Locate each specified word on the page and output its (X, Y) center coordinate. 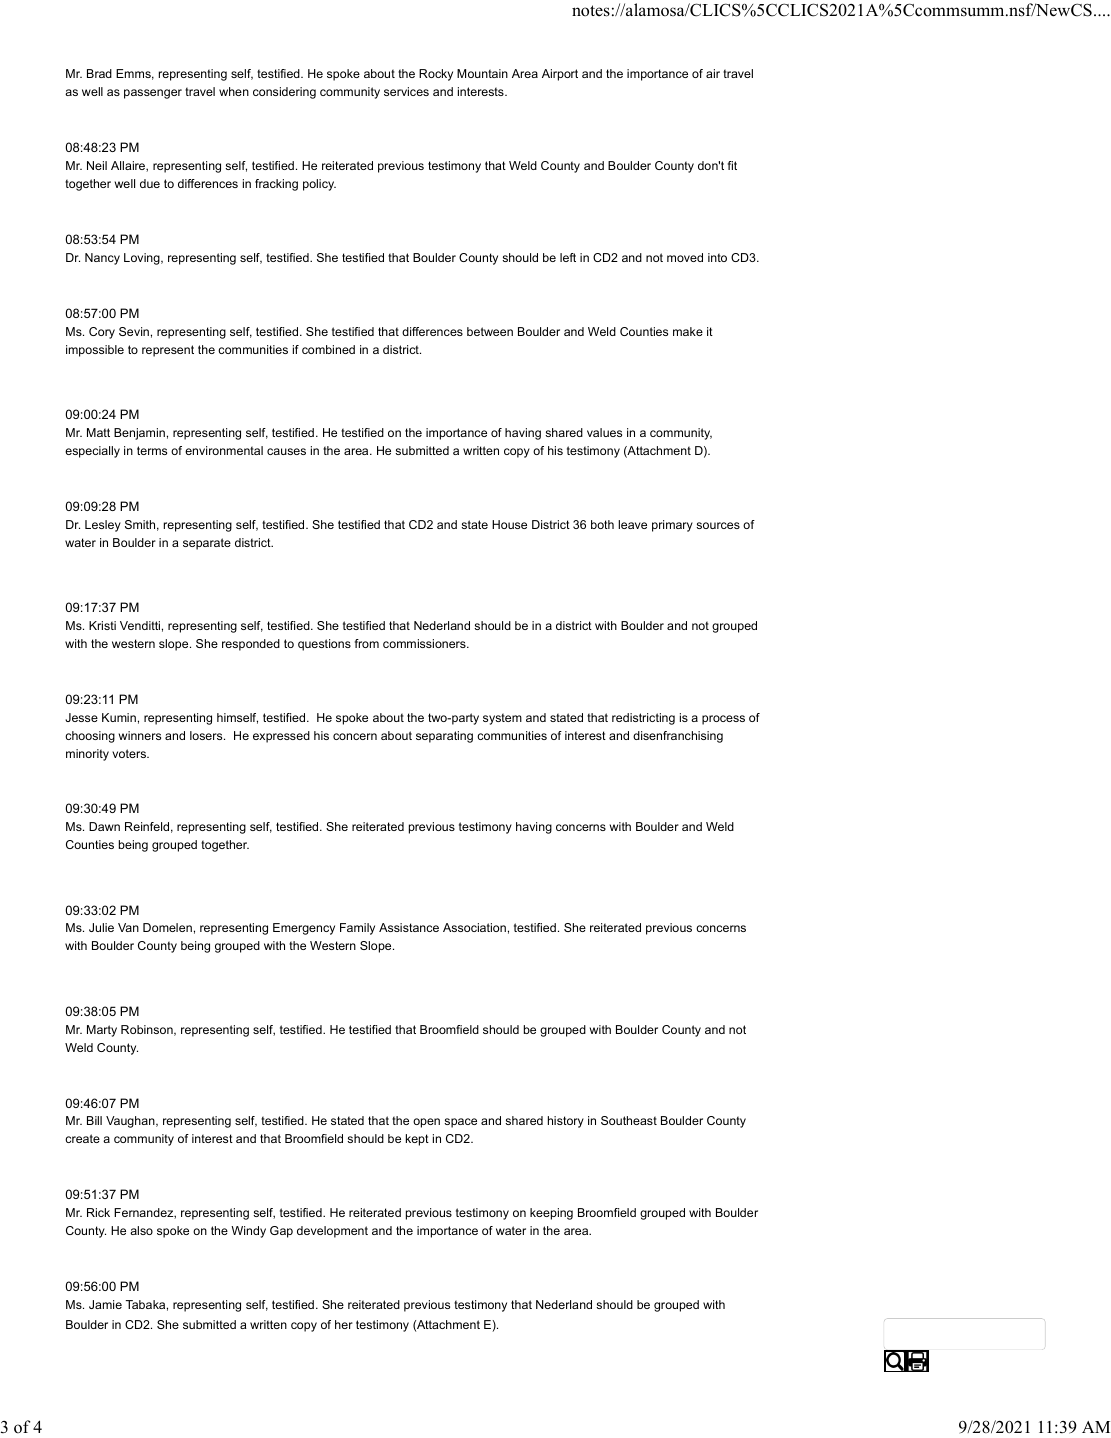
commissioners (425, 643)
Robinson (148, 1030)
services (406, 91)
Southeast (629, 1120)
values (604, 432)
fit (732, 165)
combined (328, 349)
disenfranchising (678, 737)
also (141, 1230)
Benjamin (139, 434)
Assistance (409, 927)
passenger (153, 94)
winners (140, 735)
